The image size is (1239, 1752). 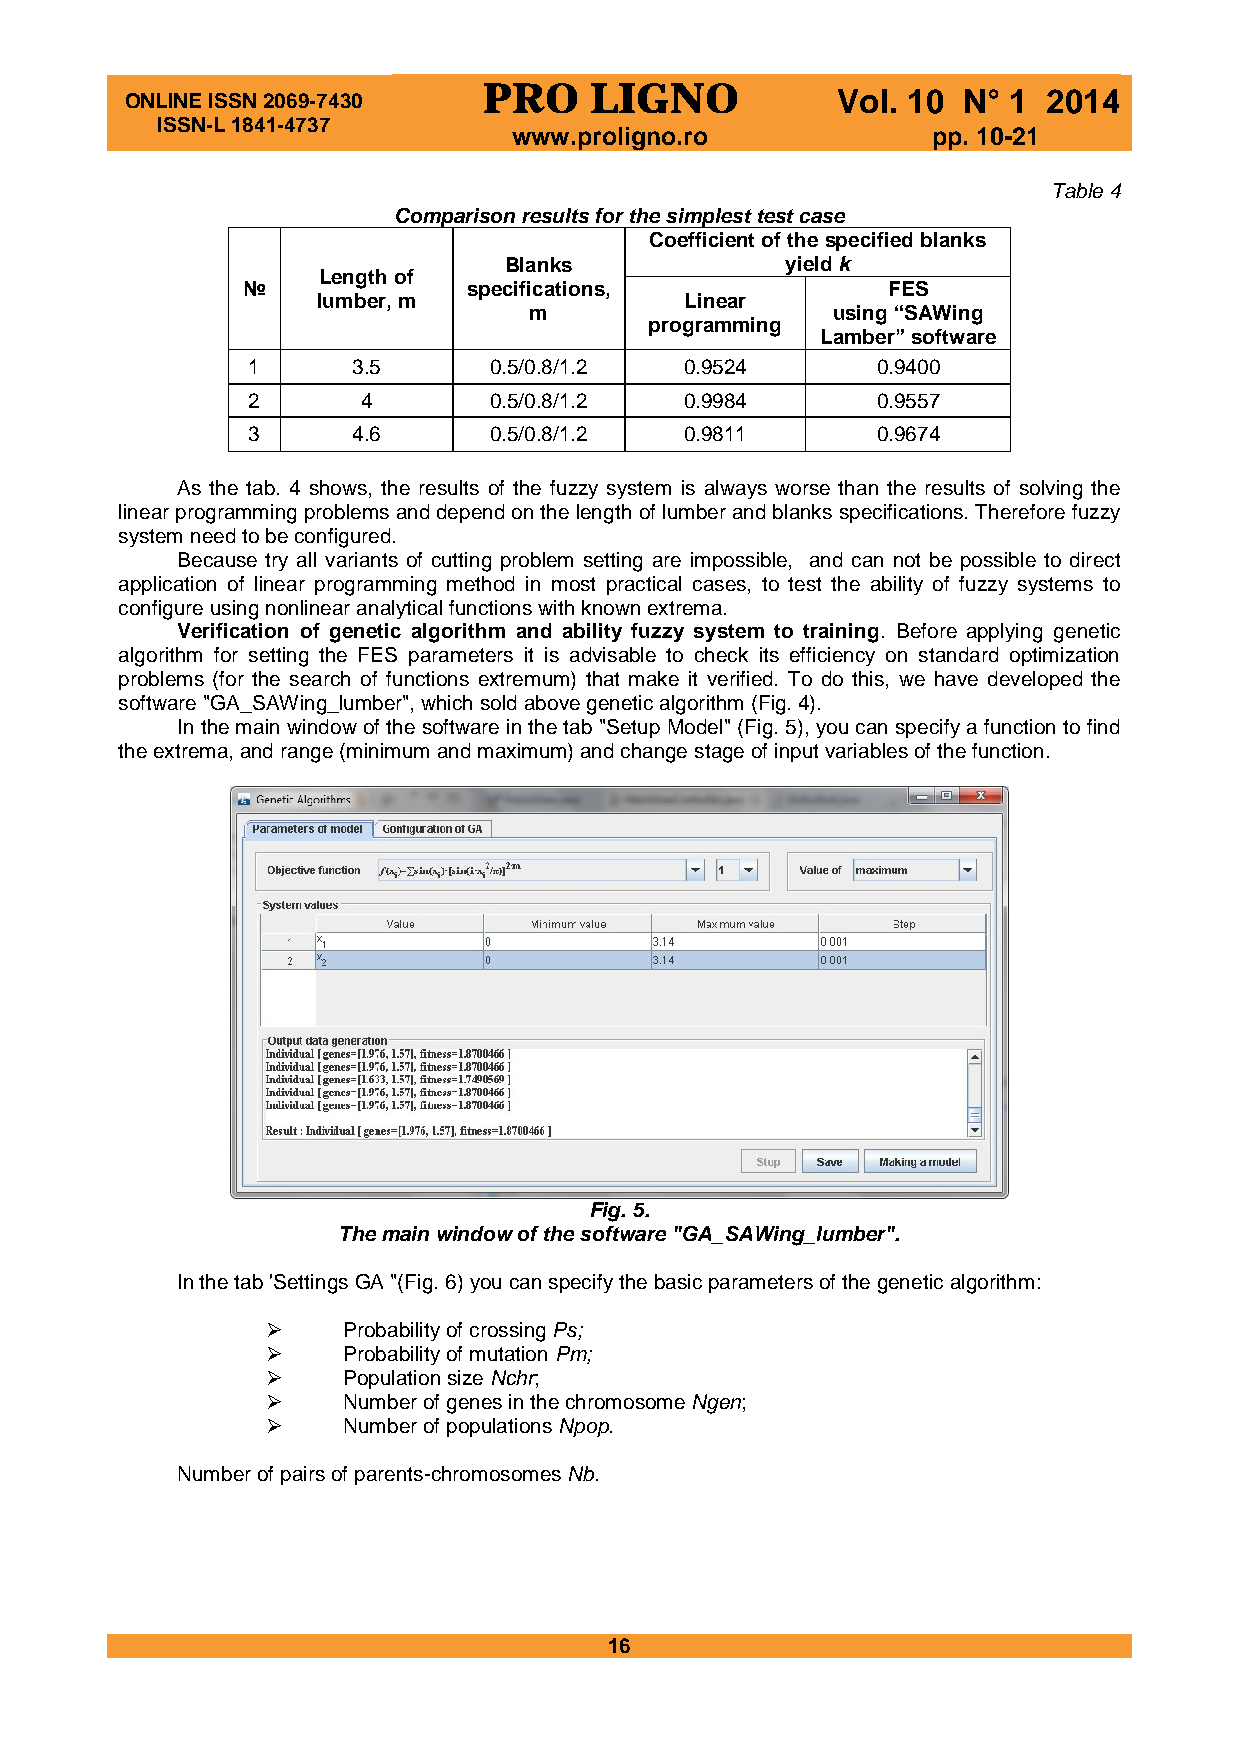 What do you see at coordinates (303, 1475) in the image?
I see `pairs` at bounding box center [303, 1475].
